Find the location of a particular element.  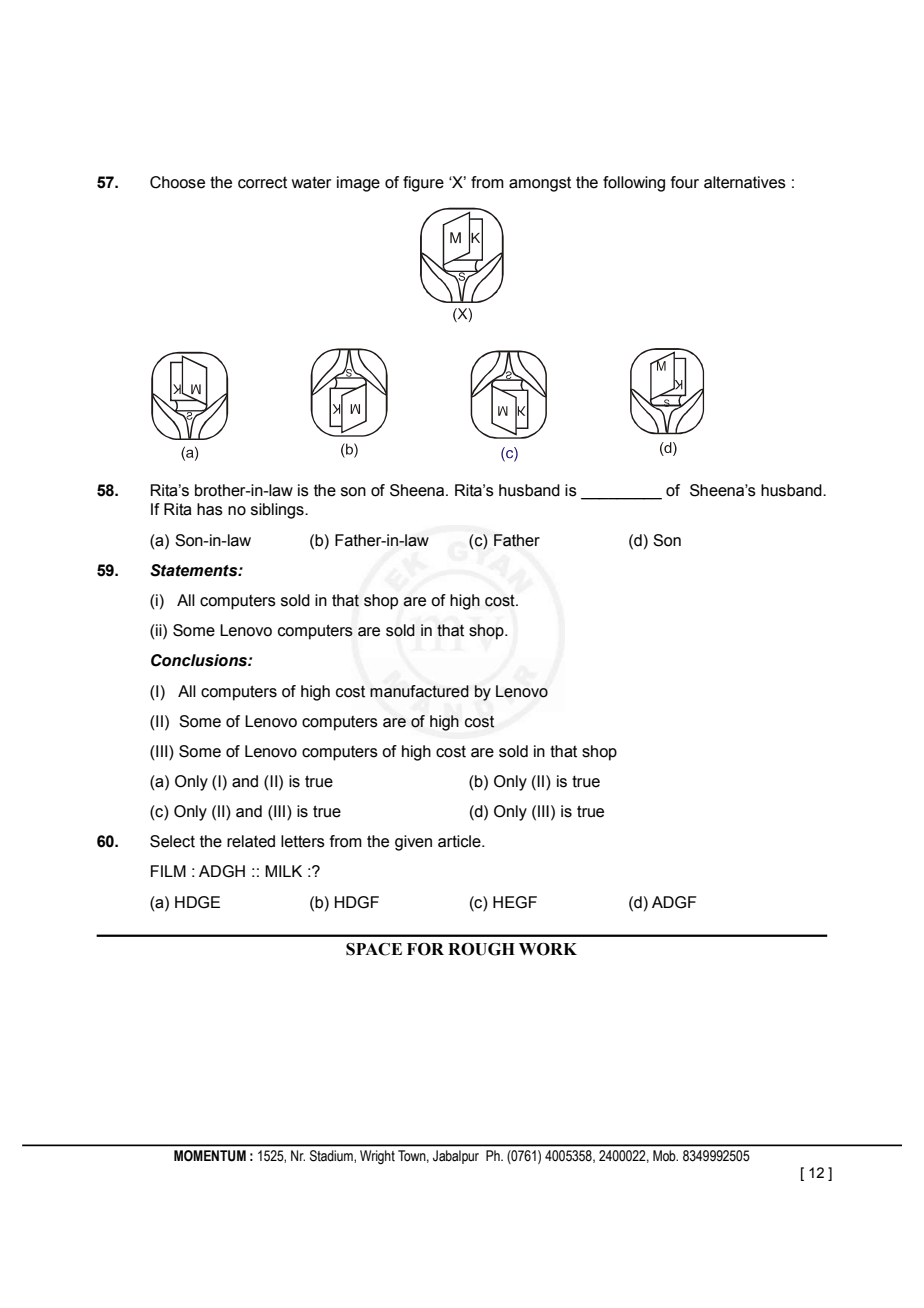

has is located at coordinates (210, 509).
